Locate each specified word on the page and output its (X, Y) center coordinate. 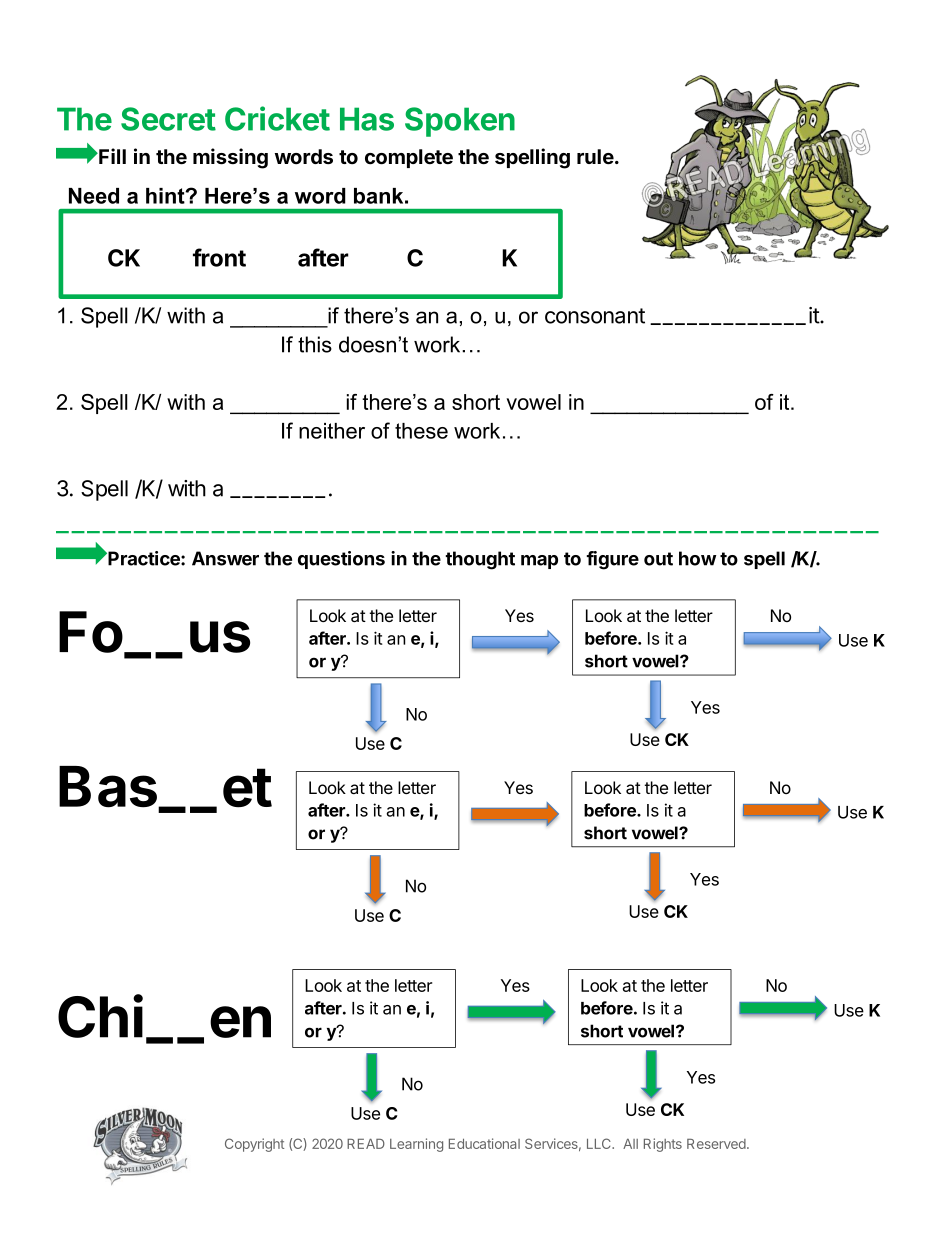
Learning (416, 1145)
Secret (168, 119)
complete (409, 158)
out (658, 559)
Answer (225, 558)
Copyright (254, 1145)
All (630, 1144)
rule (595, 157)
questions (341, 560)
